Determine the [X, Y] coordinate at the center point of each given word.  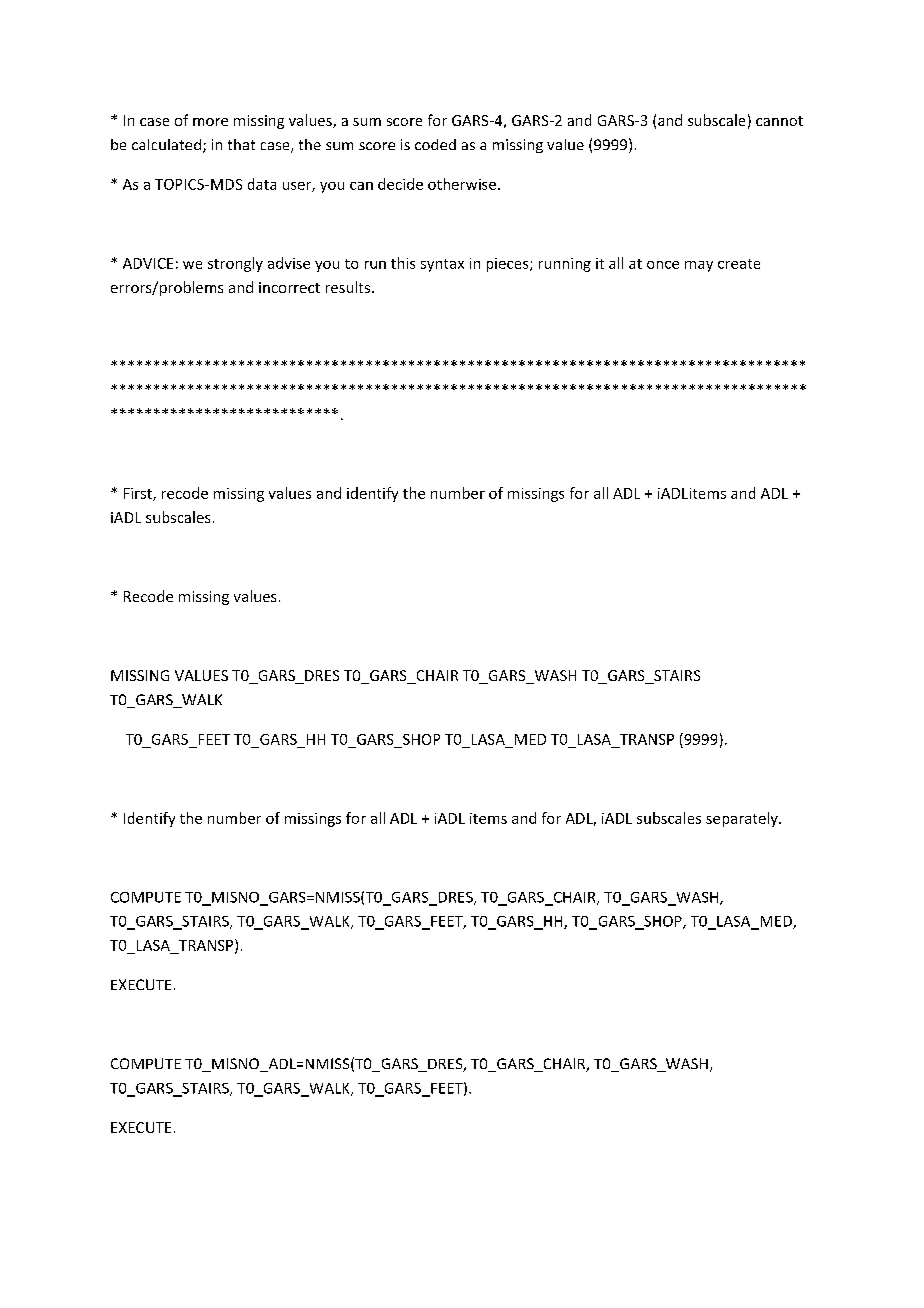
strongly [235, 264]
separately [743, 819]
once [663, 265]
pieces [509, 265]
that [241, 144]
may [699, 266]
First [139, 494]
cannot [779, 121]
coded [435, 144]
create [739, 264]
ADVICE [148, 263]
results [349, 287]
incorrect [289, 287]
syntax [442, 265]
